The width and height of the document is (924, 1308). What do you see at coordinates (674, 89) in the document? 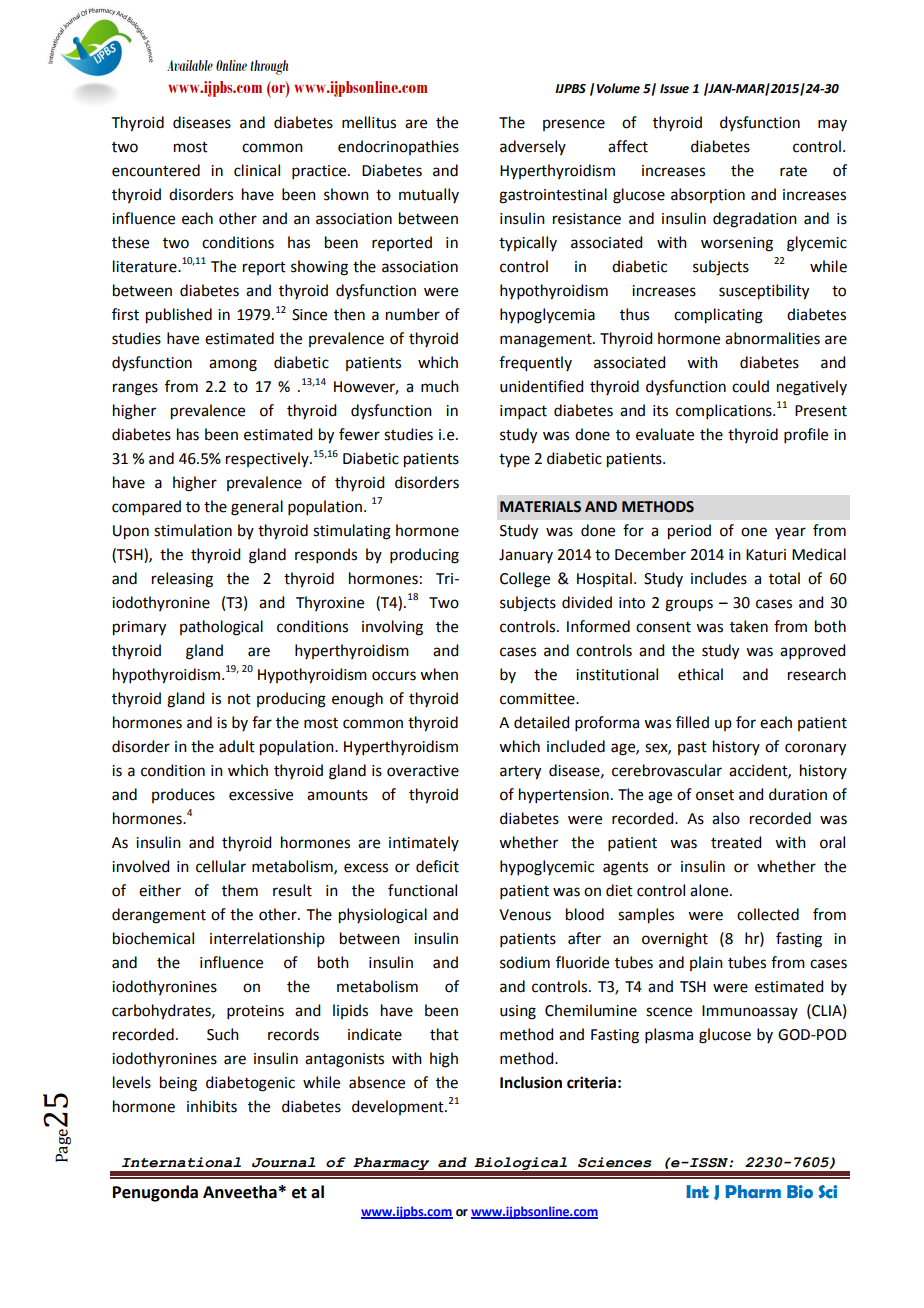
I see `Issue` at bounding box center [674, 89].
